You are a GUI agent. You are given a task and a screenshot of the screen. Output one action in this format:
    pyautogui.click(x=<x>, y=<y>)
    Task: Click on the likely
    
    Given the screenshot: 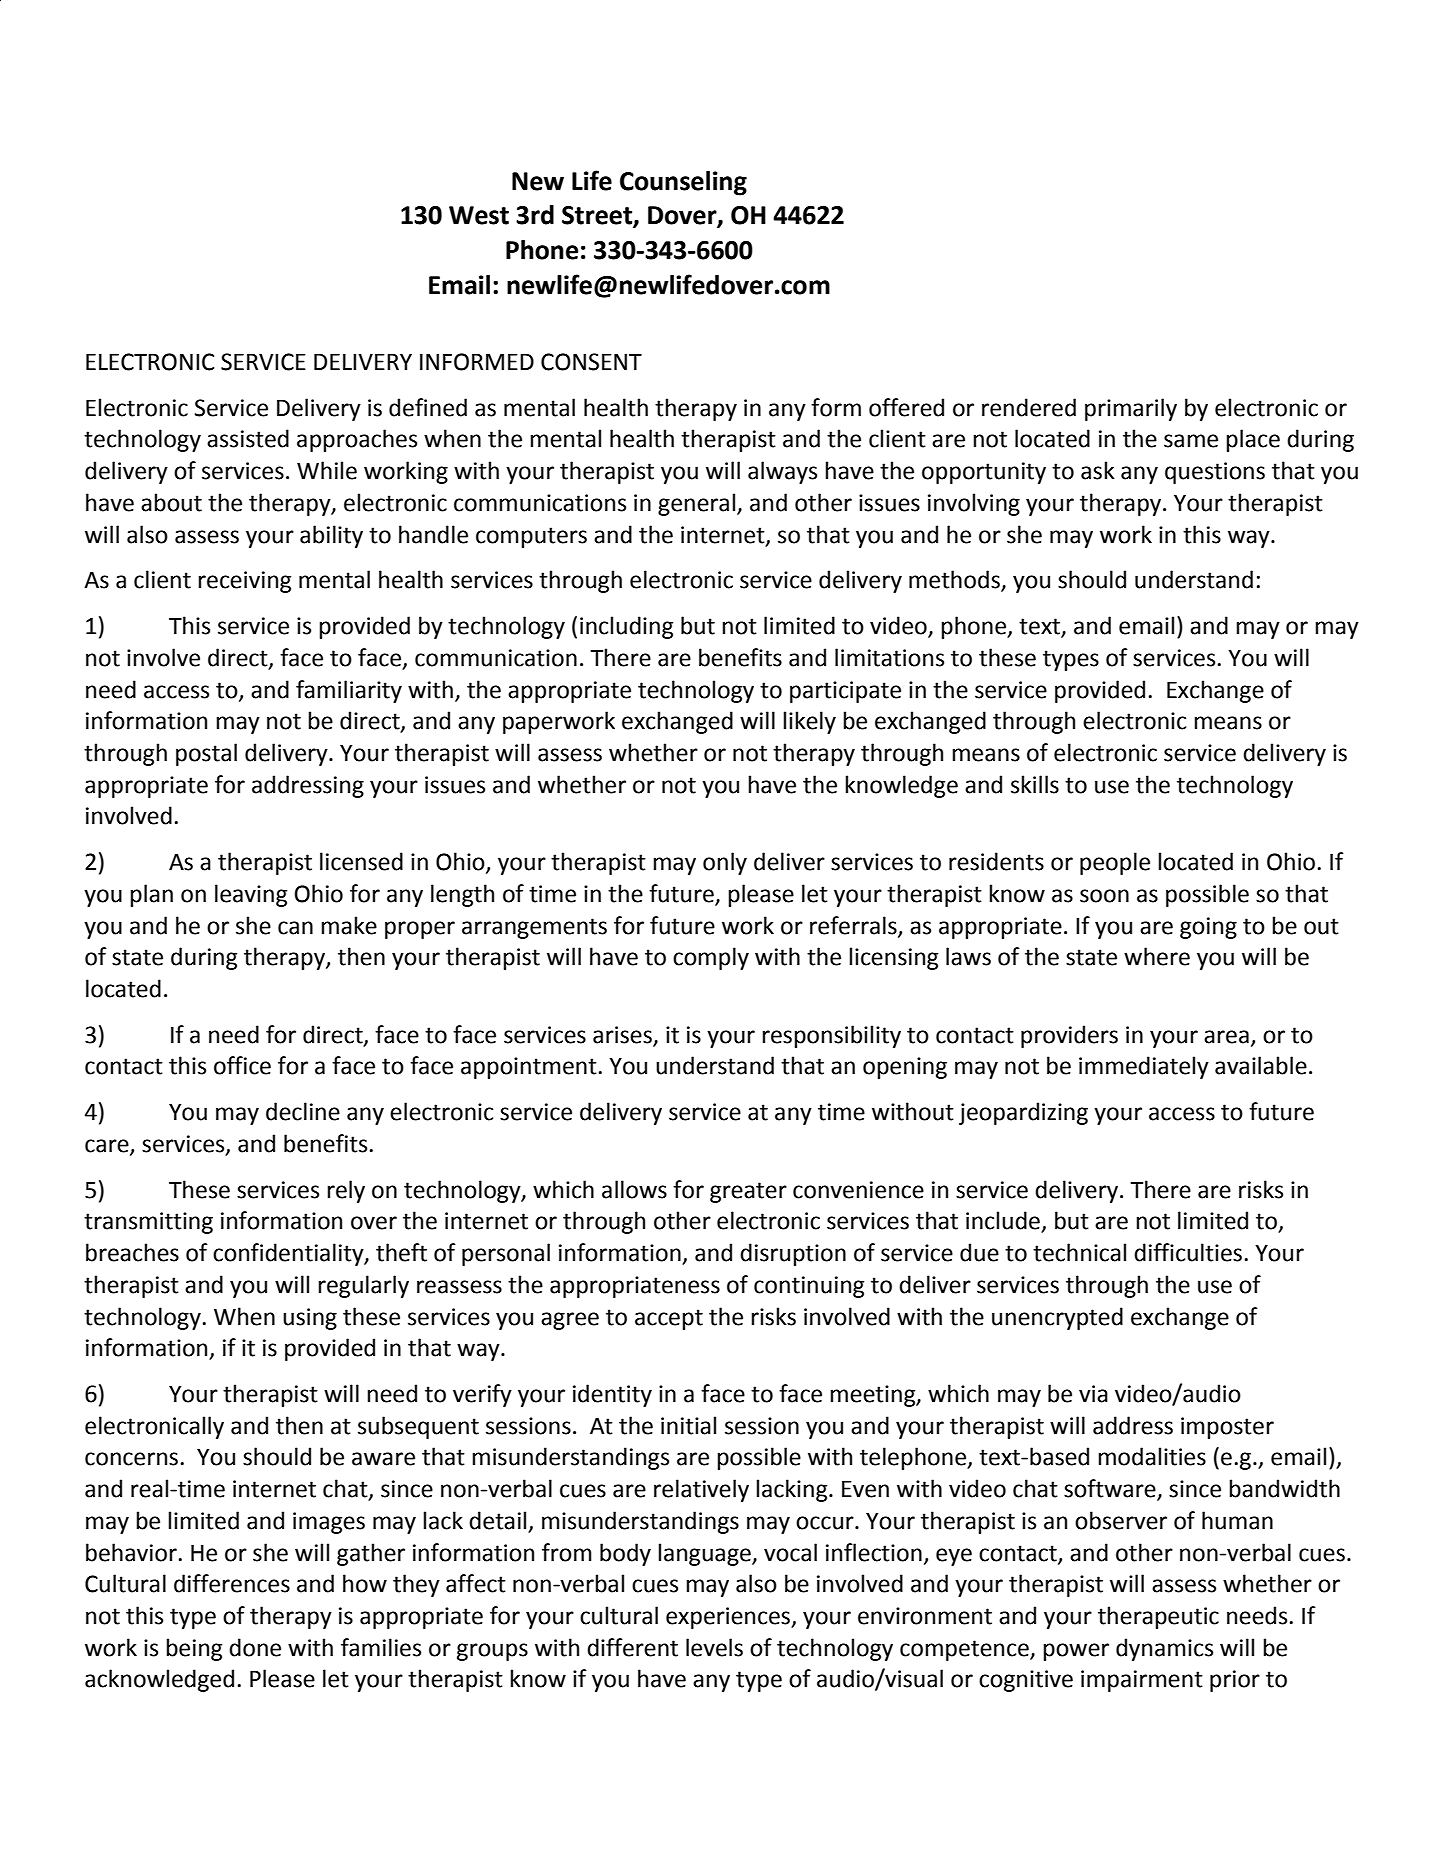 What is the action you would take?
    pyautogui.click(x=809, y=722)
